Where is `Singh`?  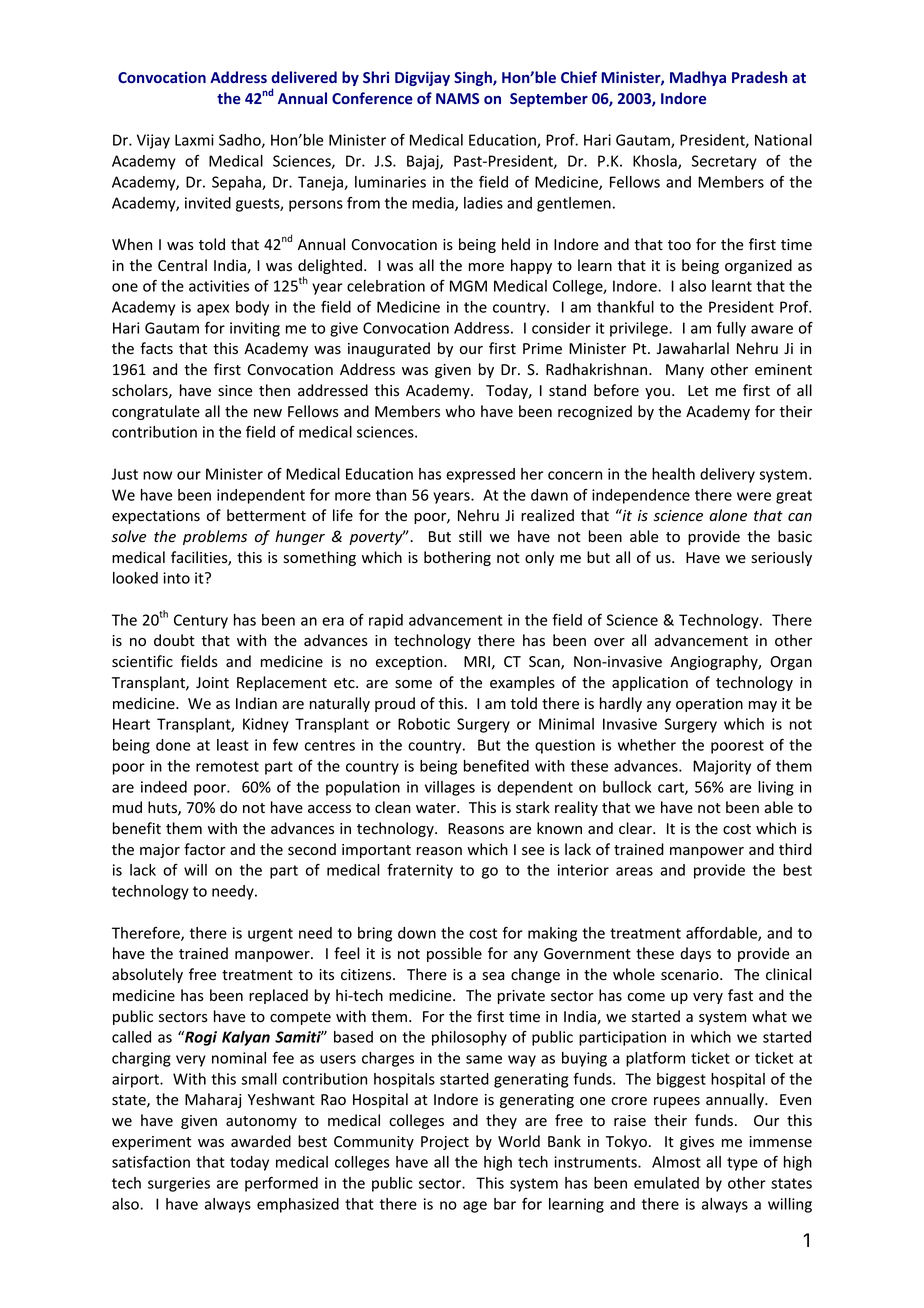
Singh is located at coordinates (474, 78).
